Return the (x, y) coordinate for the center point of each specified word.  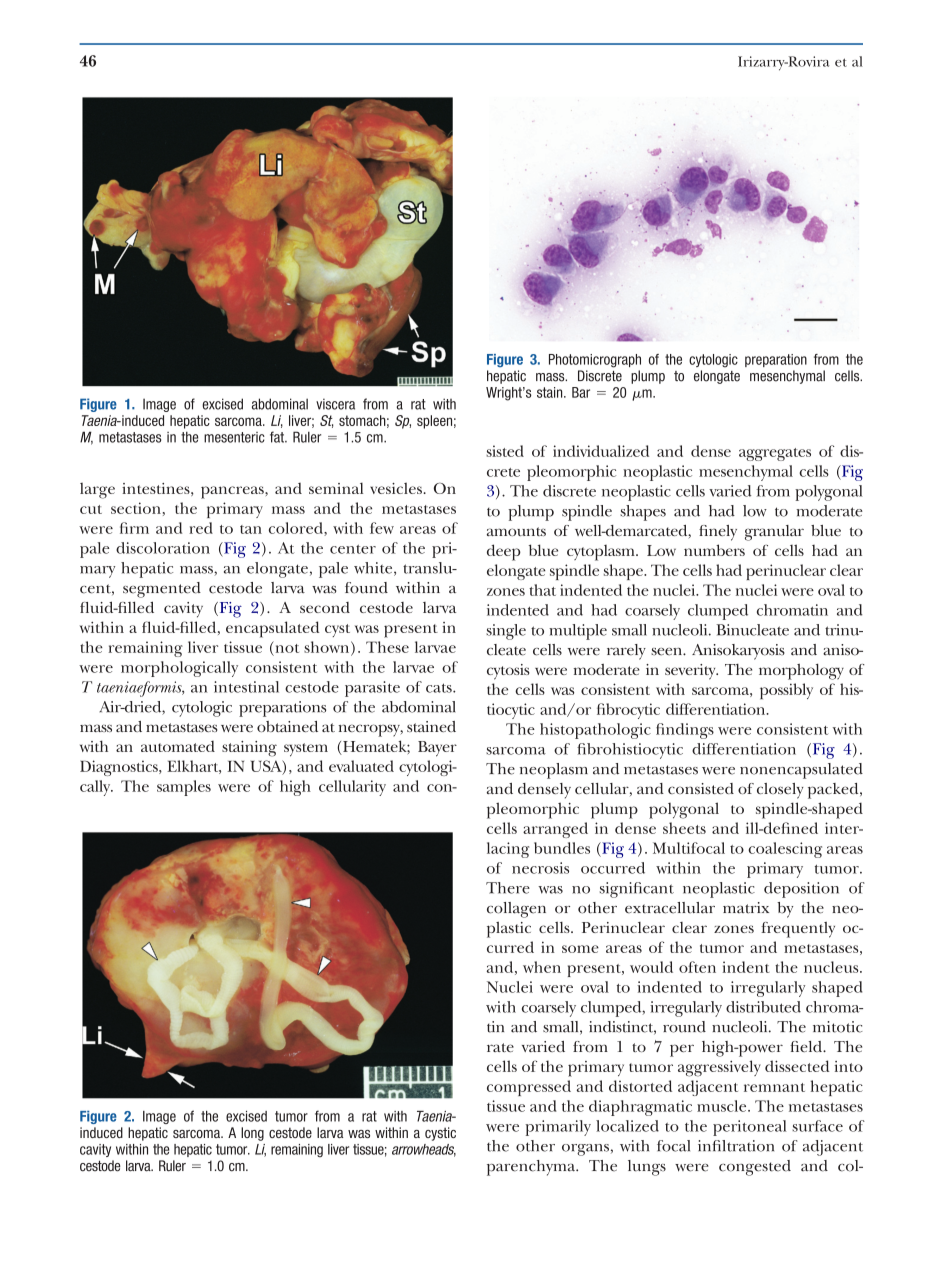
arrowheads (424, 1150)
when (542, 967)
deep (504, 552)
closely (780, 791)
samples (184, 788)
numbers (714, 550)
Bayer (437, 749)
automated (178, 746)
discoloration (163, 548)
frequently (798, 930)
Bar (581, 392)
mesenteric (234, 437)
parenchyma (532, 1168)
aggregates (775, 454)
